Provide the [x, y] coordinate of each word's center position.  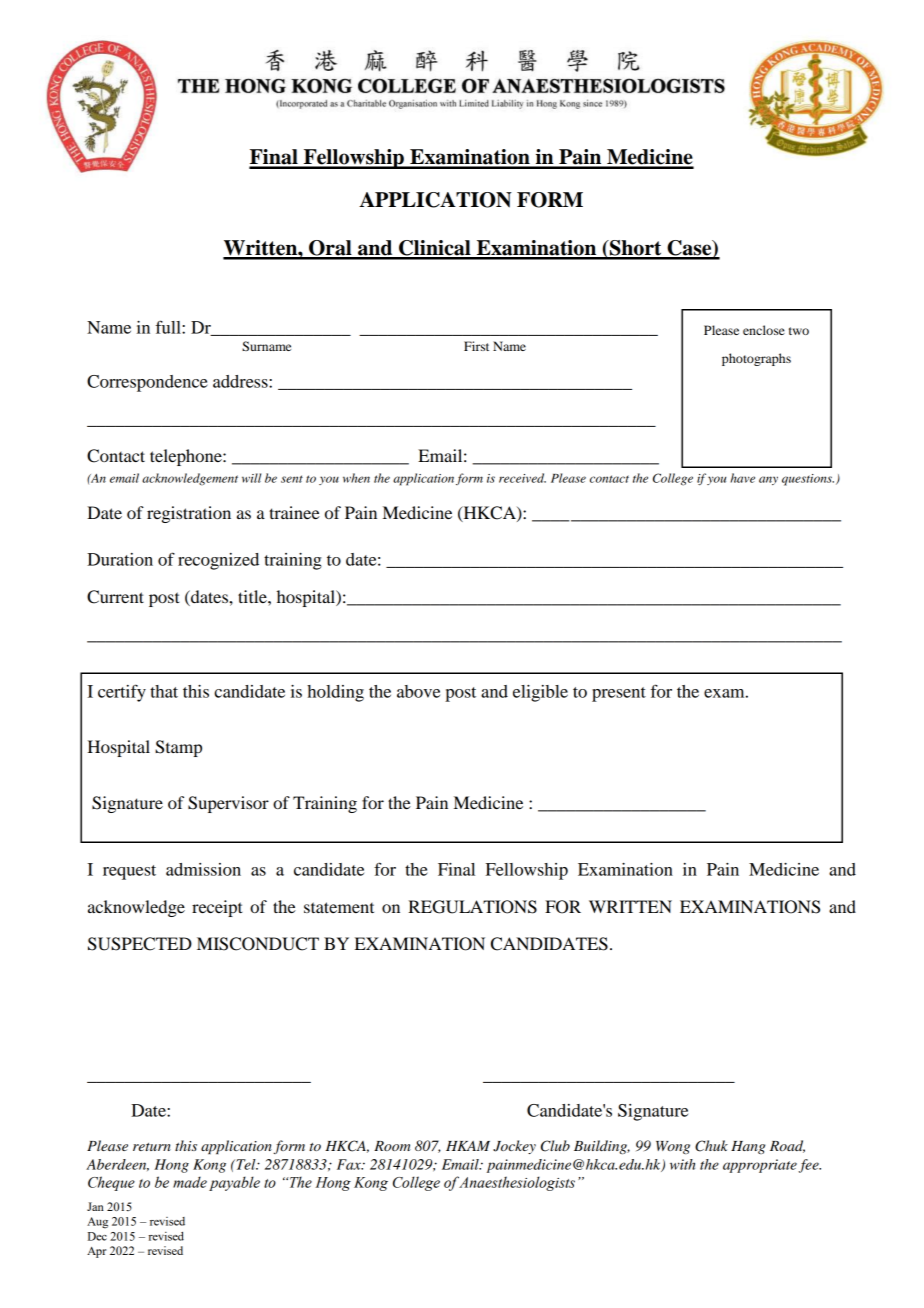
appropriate [760, 1166]
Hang [748, 1147]
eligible [540, 693]
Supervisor [228, 804]
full [169, 327]
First [476, 346]
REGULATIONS [472, 907]
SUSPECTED [140, 944]
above [418, 691]
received [522, 478]
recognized [218, 561]
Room [392, 1146]
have [743, 478]
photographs [756, 359]
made [190, 1182]
